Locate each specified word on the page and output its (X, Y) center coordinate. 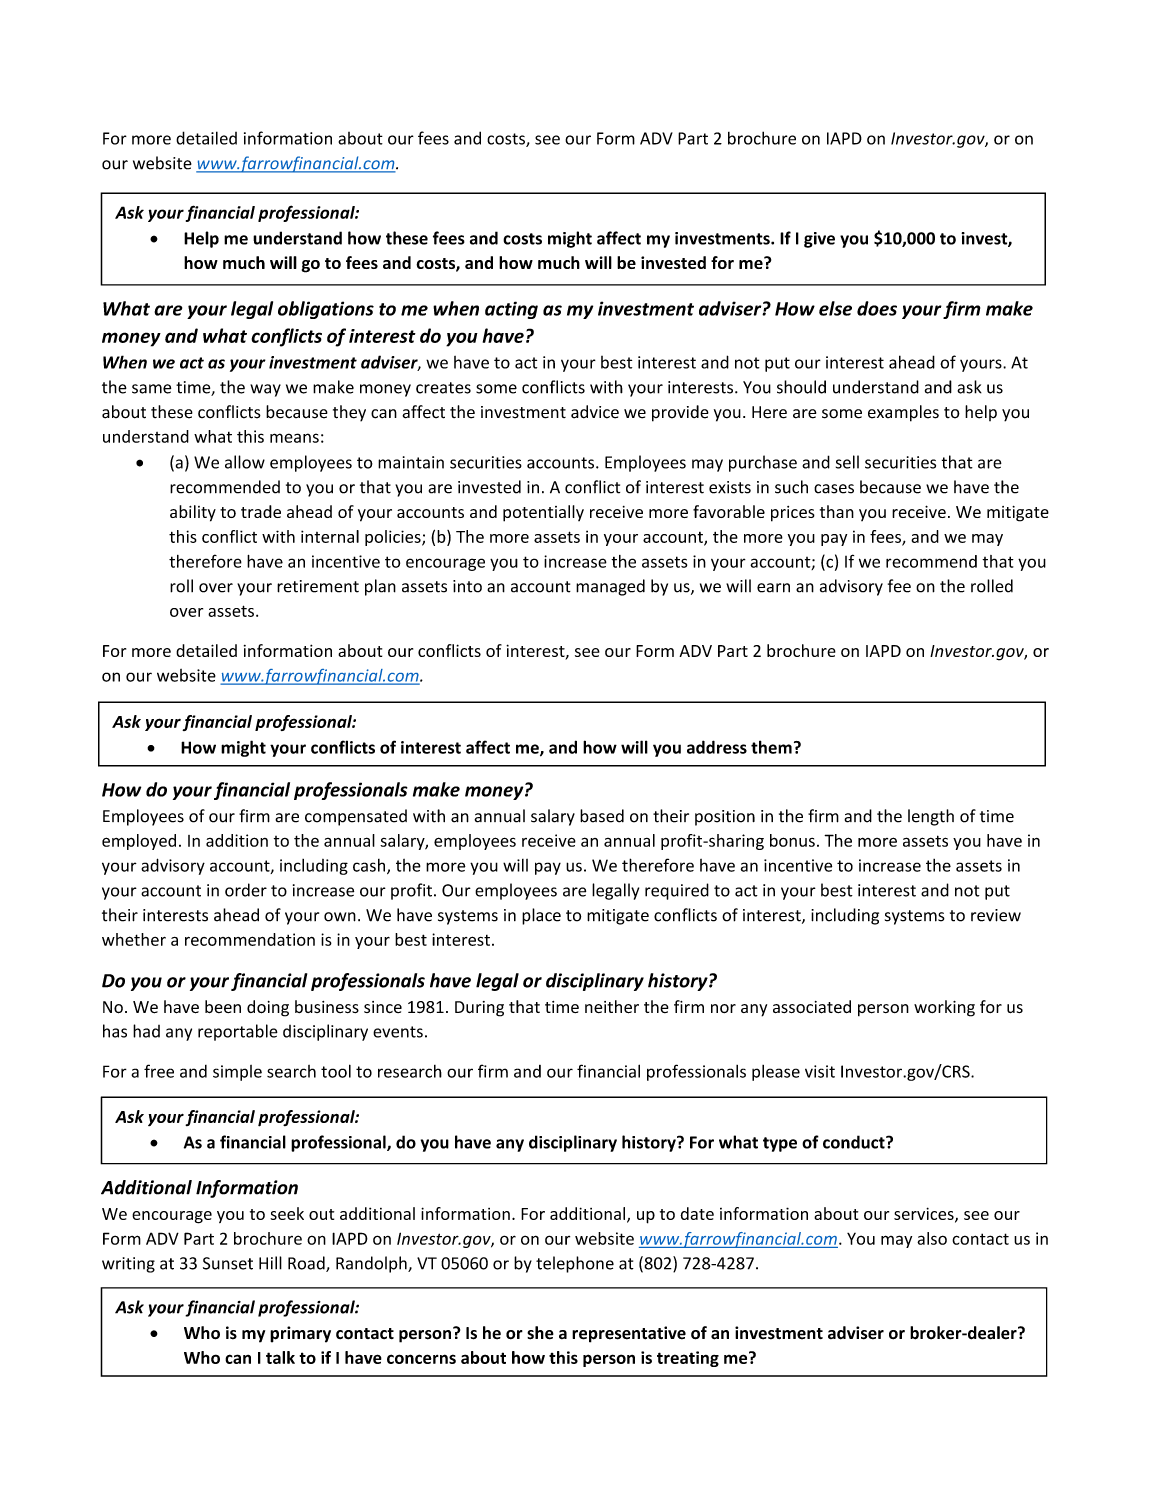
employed (139, 842)
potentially (543, 513)
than (837, 511)
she (540, 1333)
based (602, 816)
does (877, 308)
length (931, 817)
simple (237, 1073)
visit (820, 1071)
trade (261, 511)
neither (612, 1007)
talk (280, 1357)
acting (511, 310)
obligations (326, 310)
